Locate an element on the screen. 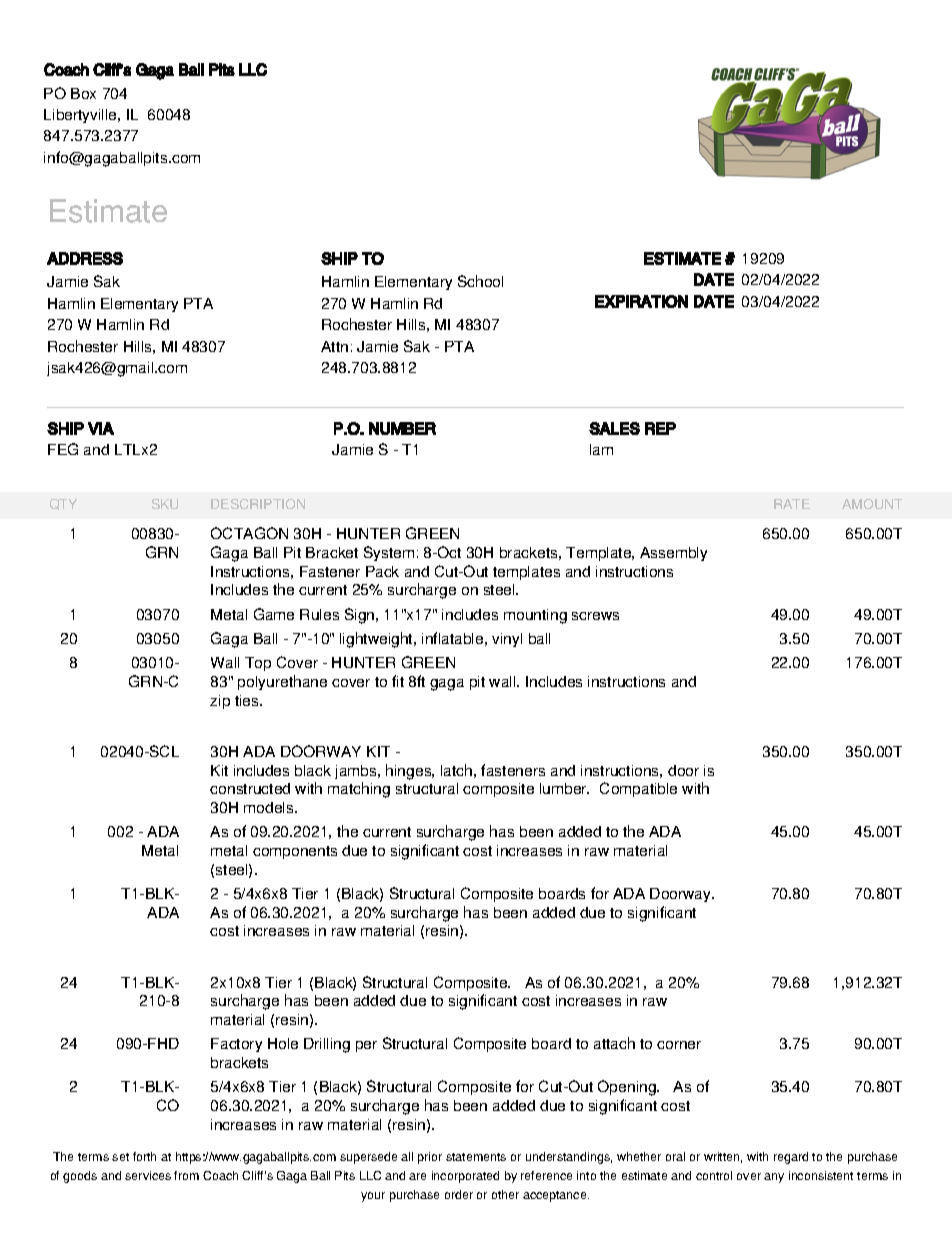 This screenshot has height=1233, width=952. SKU is located at coordinates (165, 504).
